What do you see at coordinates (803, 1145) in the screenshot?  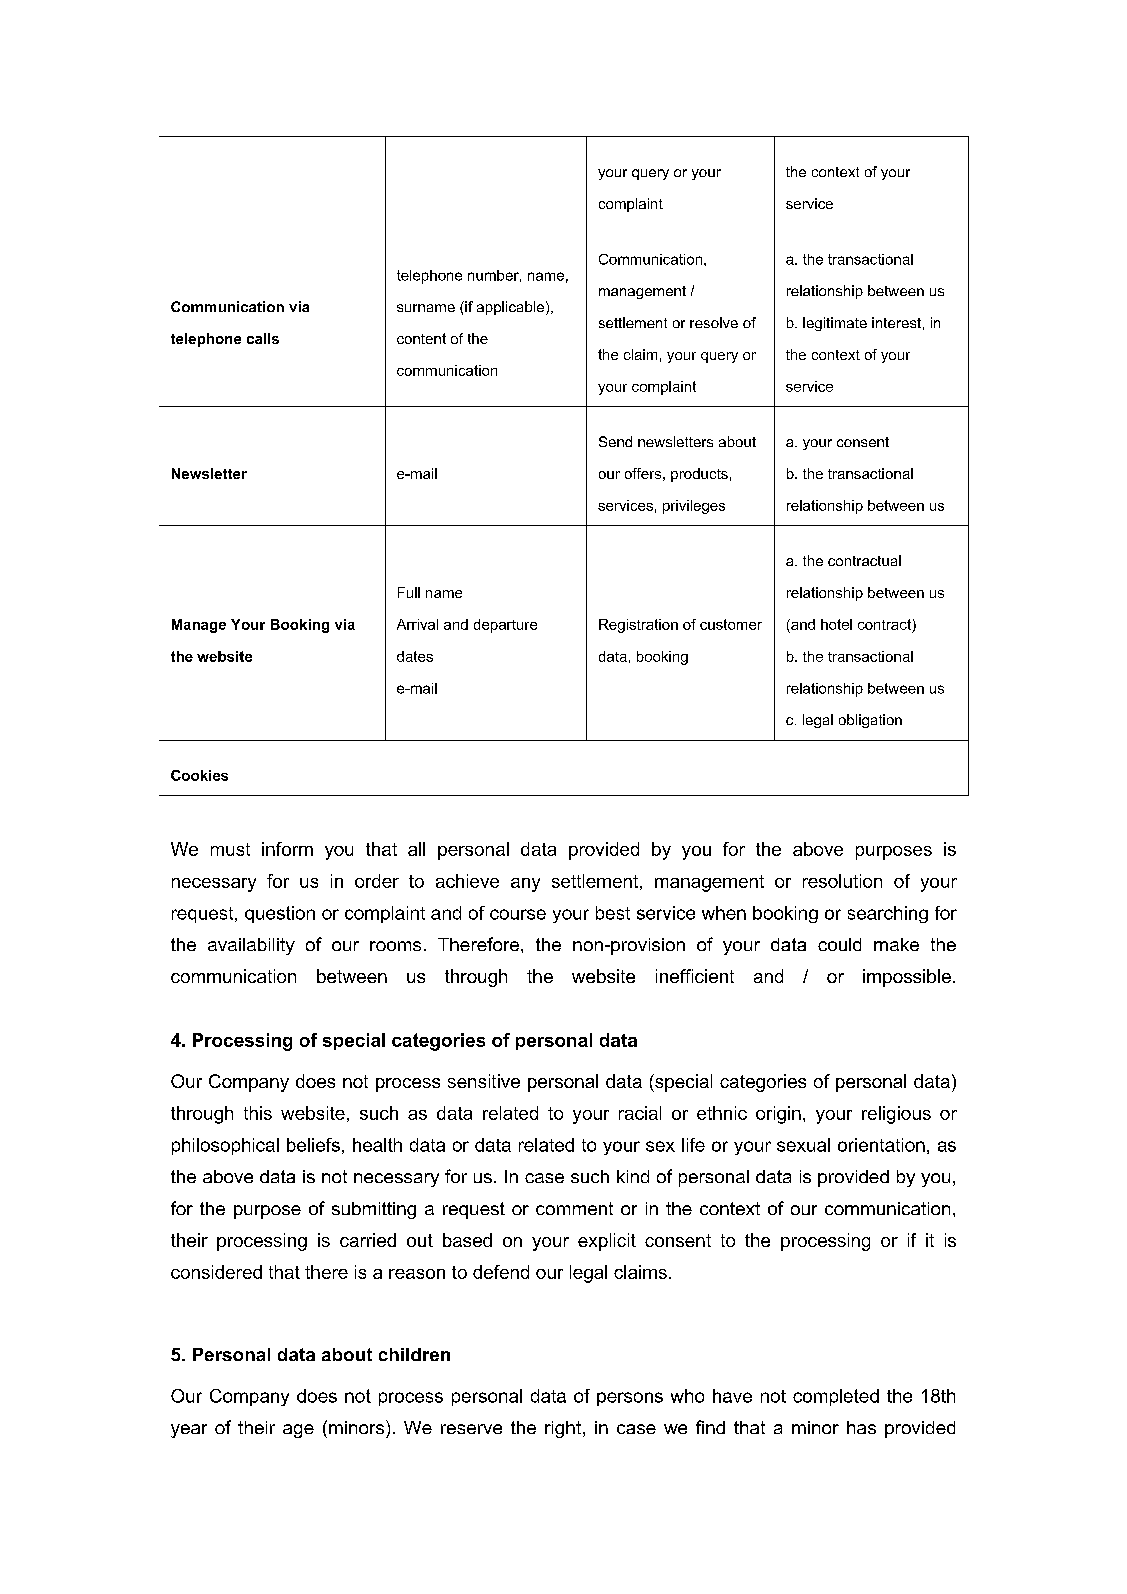 I see `sexual` at bounding box center [803, 1145].
